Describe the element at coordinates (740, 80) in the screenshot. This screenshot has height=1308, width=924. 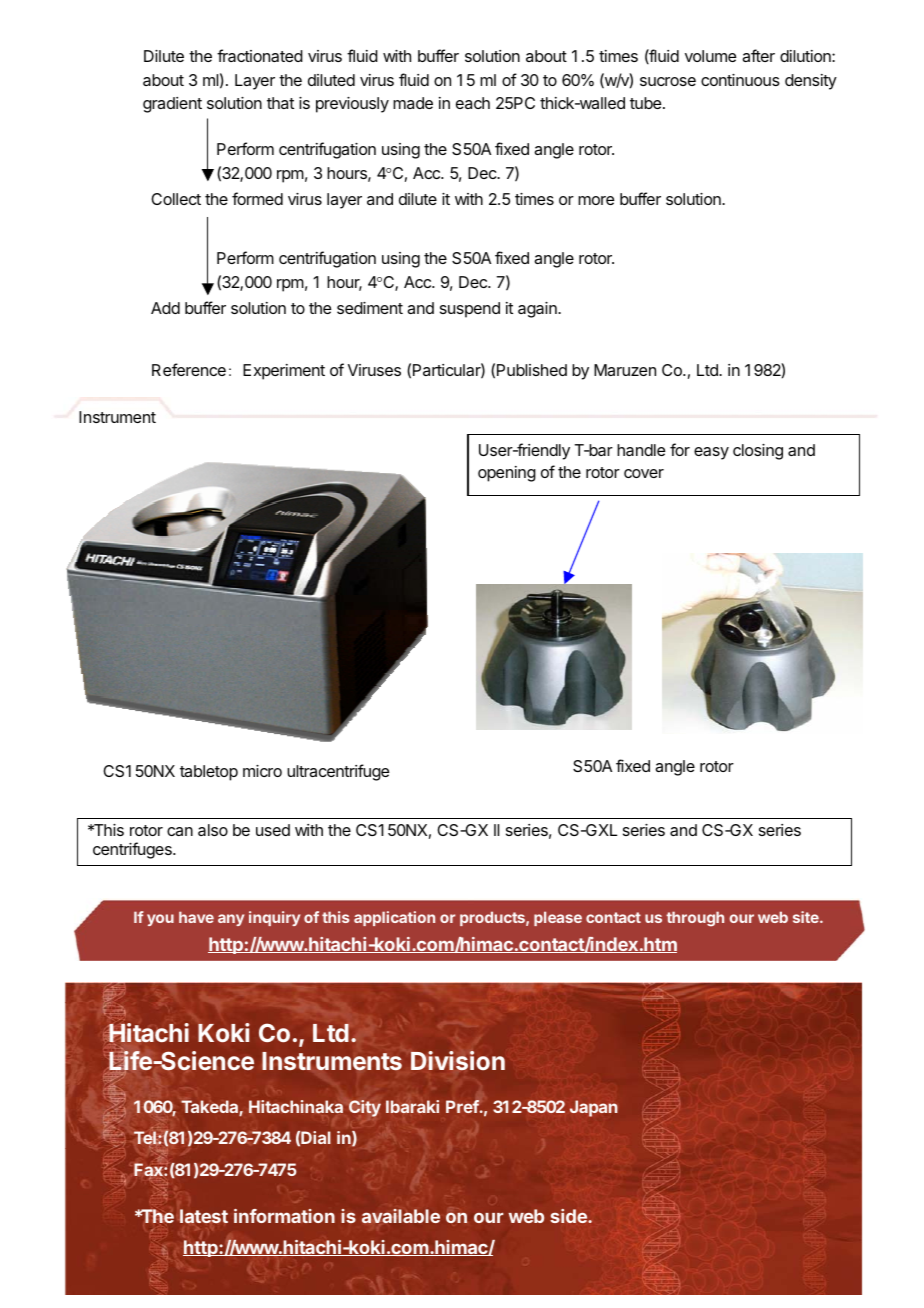
I see `continuous` at that location.
